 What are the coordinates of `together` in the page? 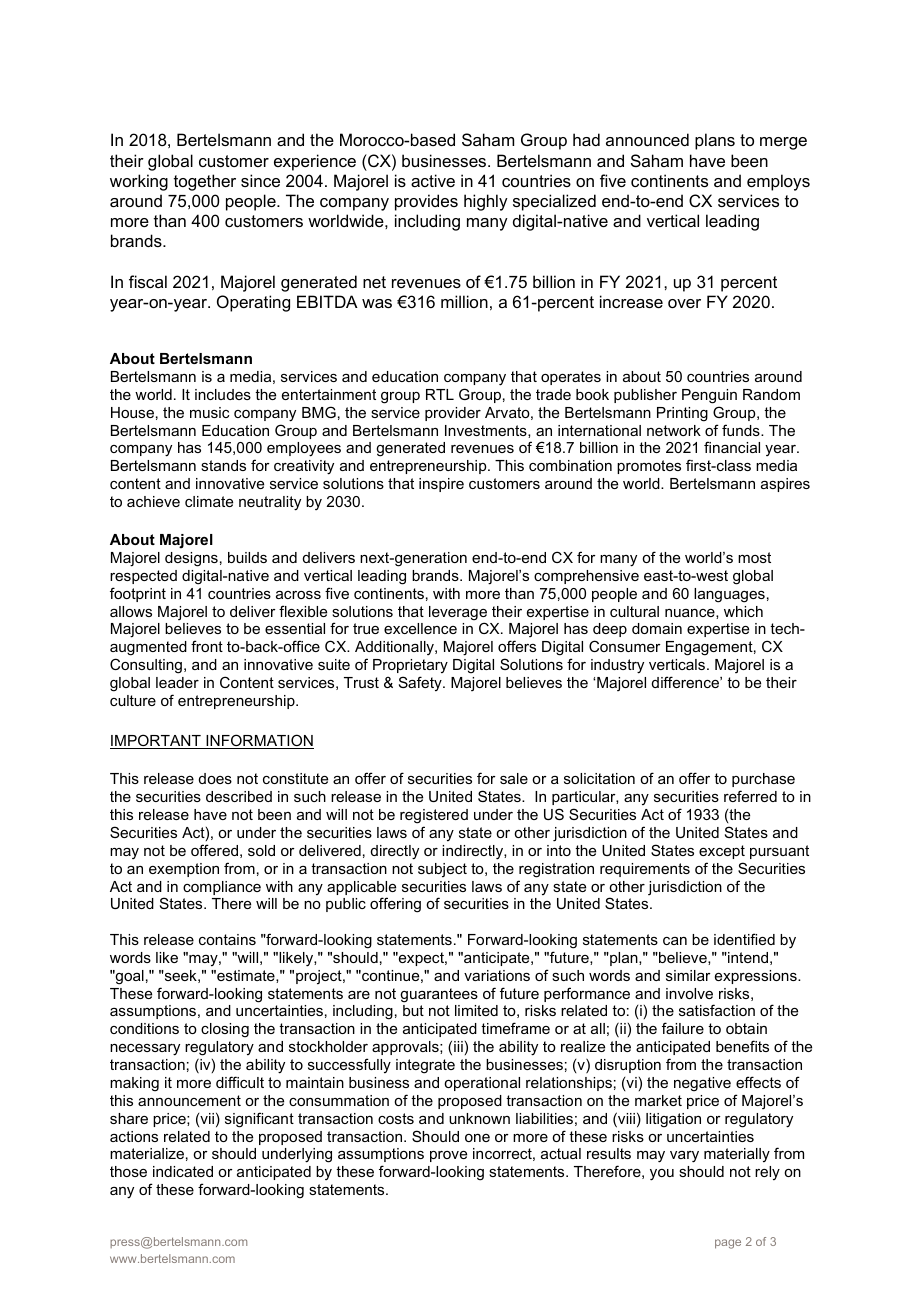 It's located at (205, 182).
